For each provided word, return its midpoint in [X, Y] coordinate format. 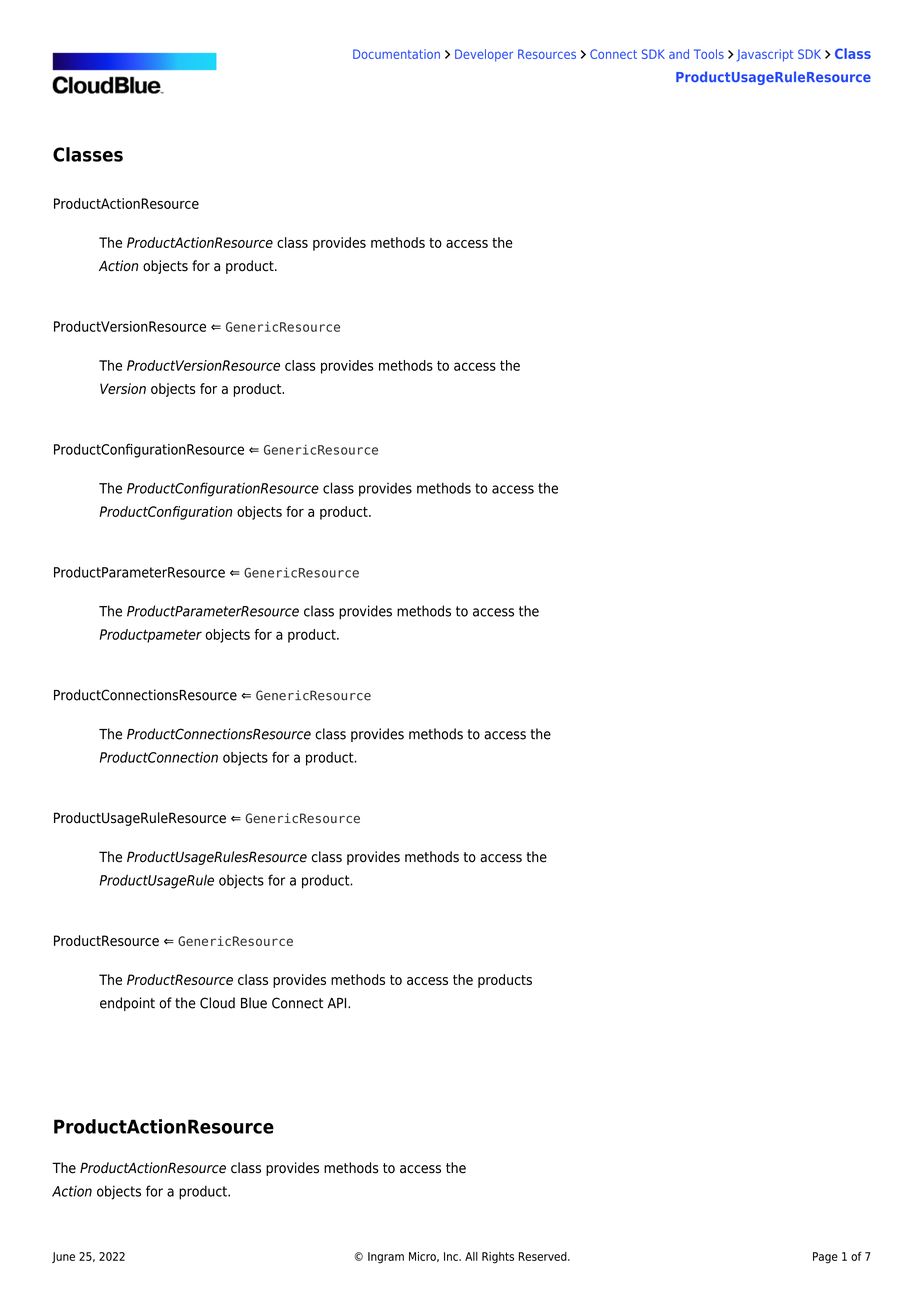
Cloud [217, 1003]
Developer [484, 55]
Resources [547, 54]
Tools [709, 54]
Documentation [396, 54]
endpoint [127, 1004]
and [679, 54]
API [338, 1003]
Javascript [765, 55]
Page [825, 1258]
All [471, 1256]
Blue [254, 1003]
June [63, 1257]
